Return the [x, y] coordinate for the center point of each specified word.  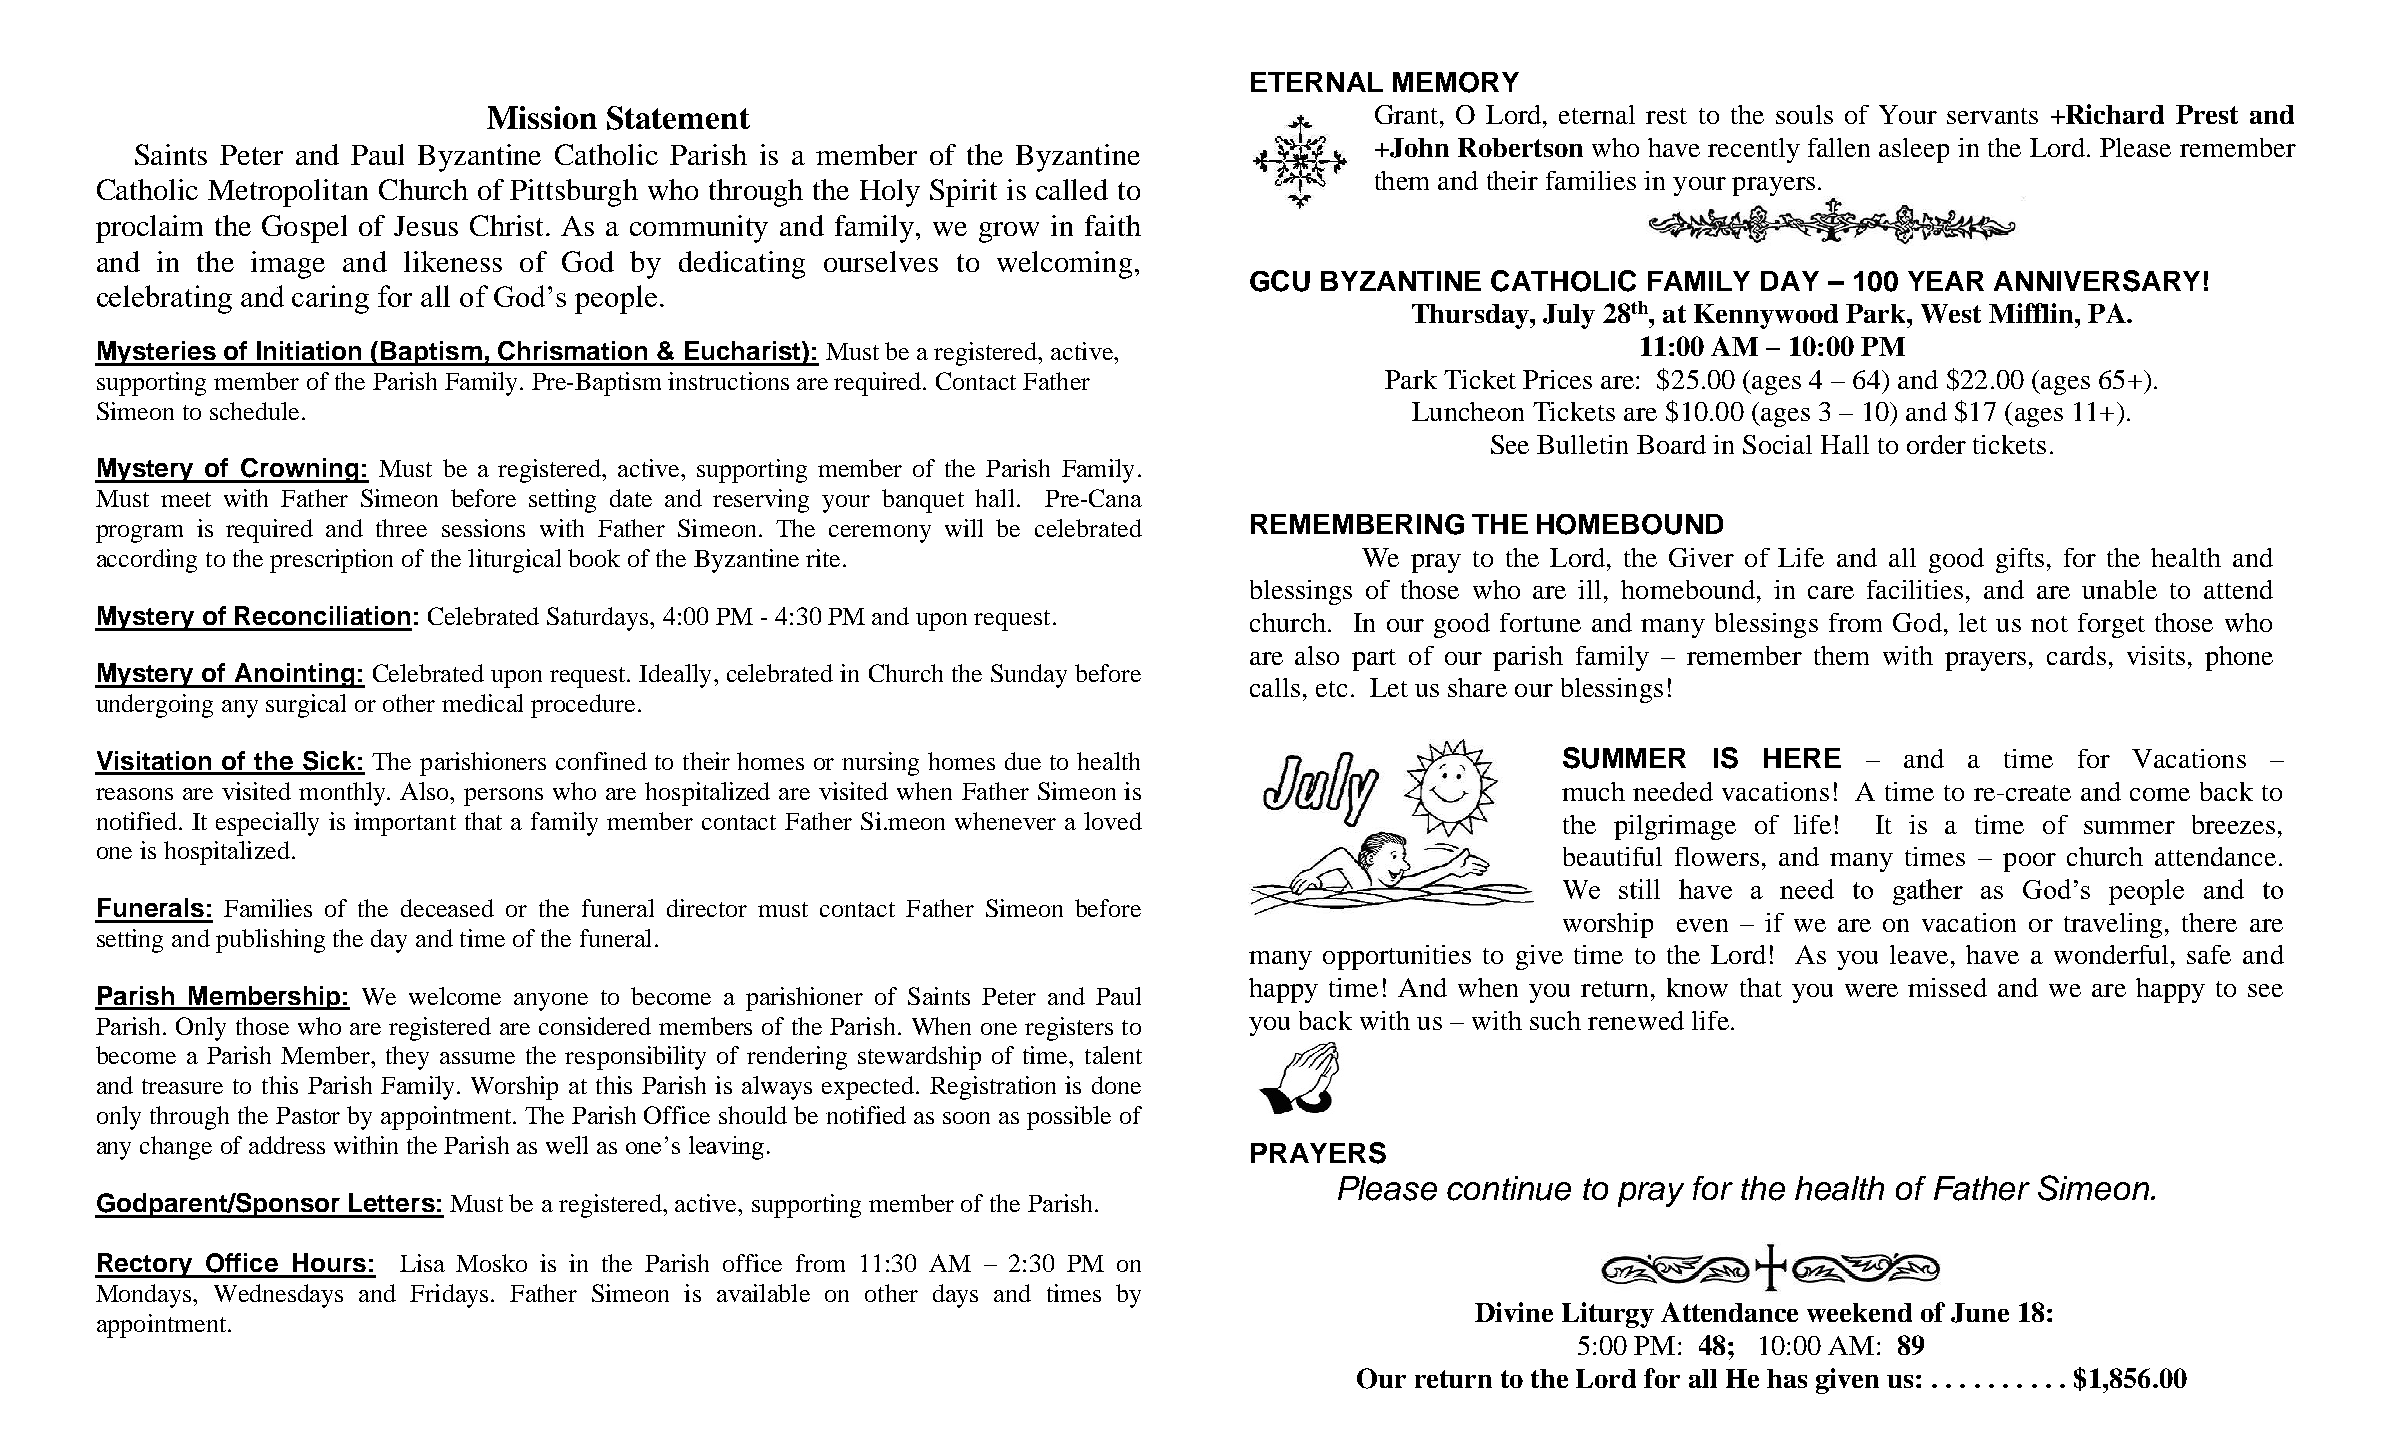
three [401, 528]
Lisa [422, 1263]
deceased [447, 908]
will [964, 528]
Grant [1408, 114]
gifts [2020, 560]
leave [1921, 954]
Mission [542, 117]
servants [1992, 116]
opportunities [1397, 957]
